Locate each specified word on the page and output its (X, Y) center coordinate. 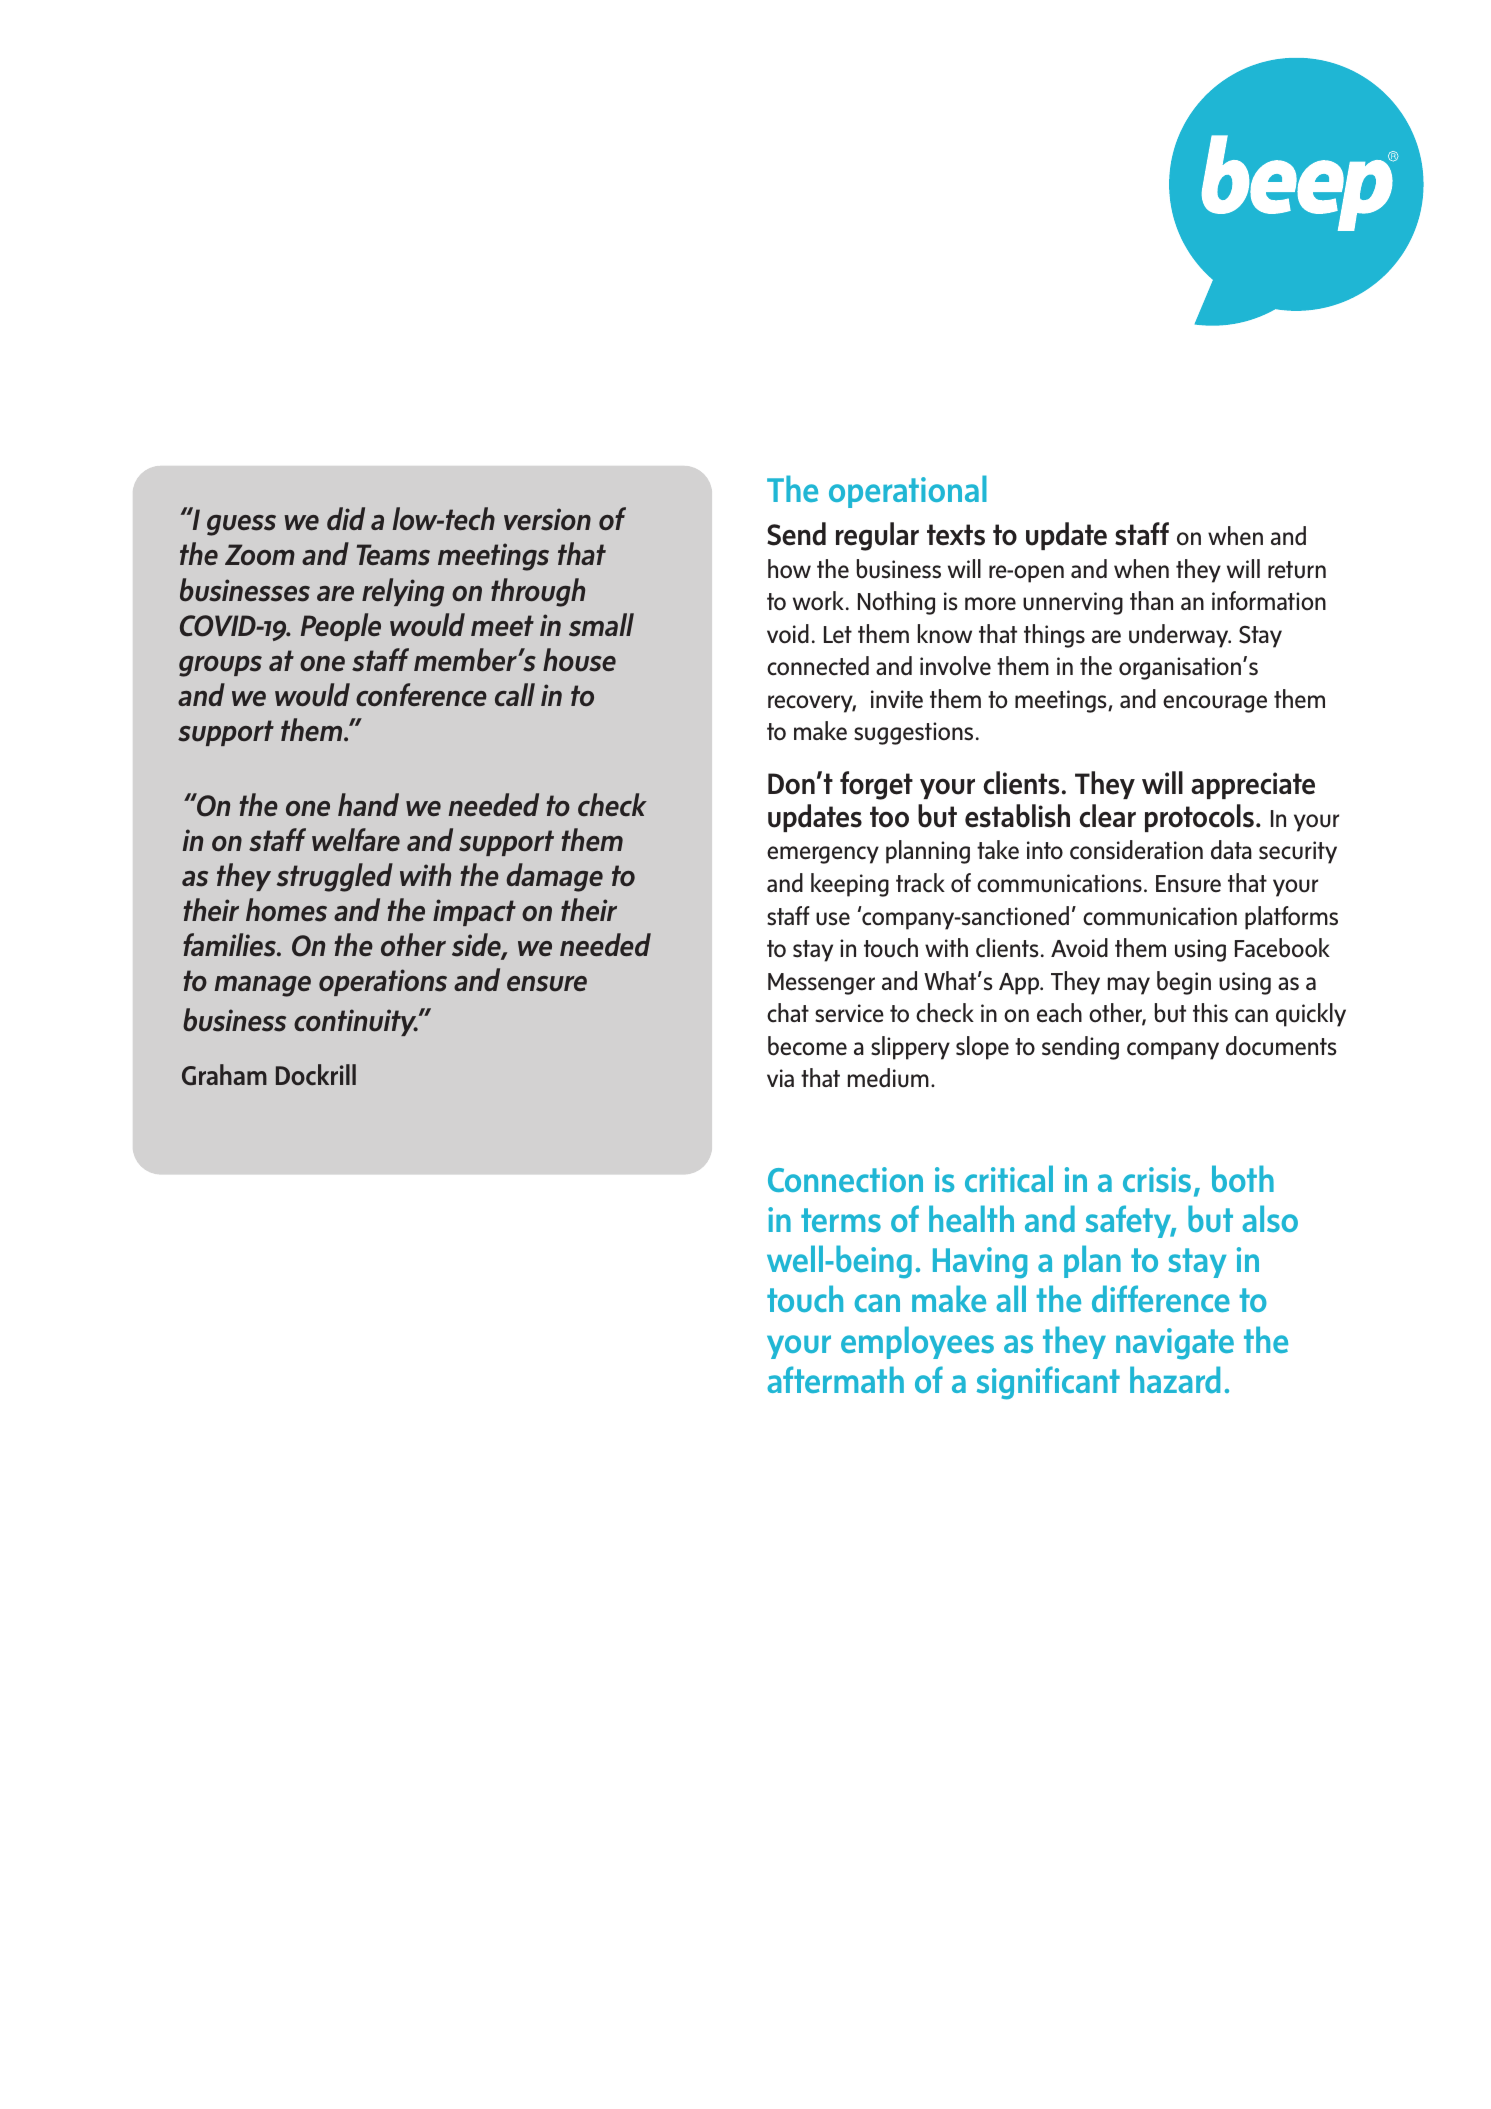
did (346, 518)
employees (917, 1342)
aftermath (835, 1379)
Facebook (1282, 948)
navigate (1175, 1343)
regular (877, 536)
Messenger (821, 984)
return (1297, 570)
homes (286, 910)
